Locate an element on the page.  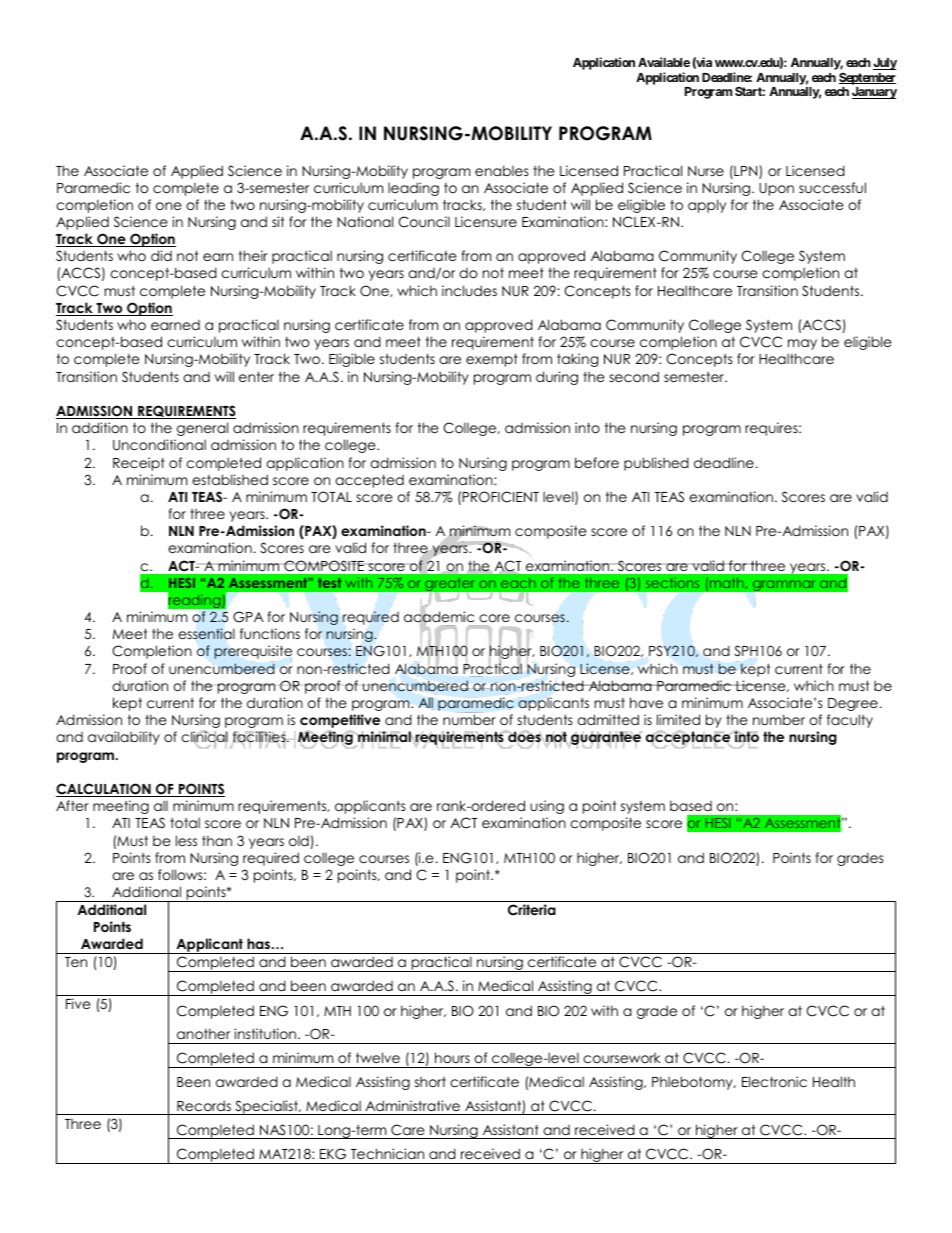
enables is located at coordinates (502, 170).
